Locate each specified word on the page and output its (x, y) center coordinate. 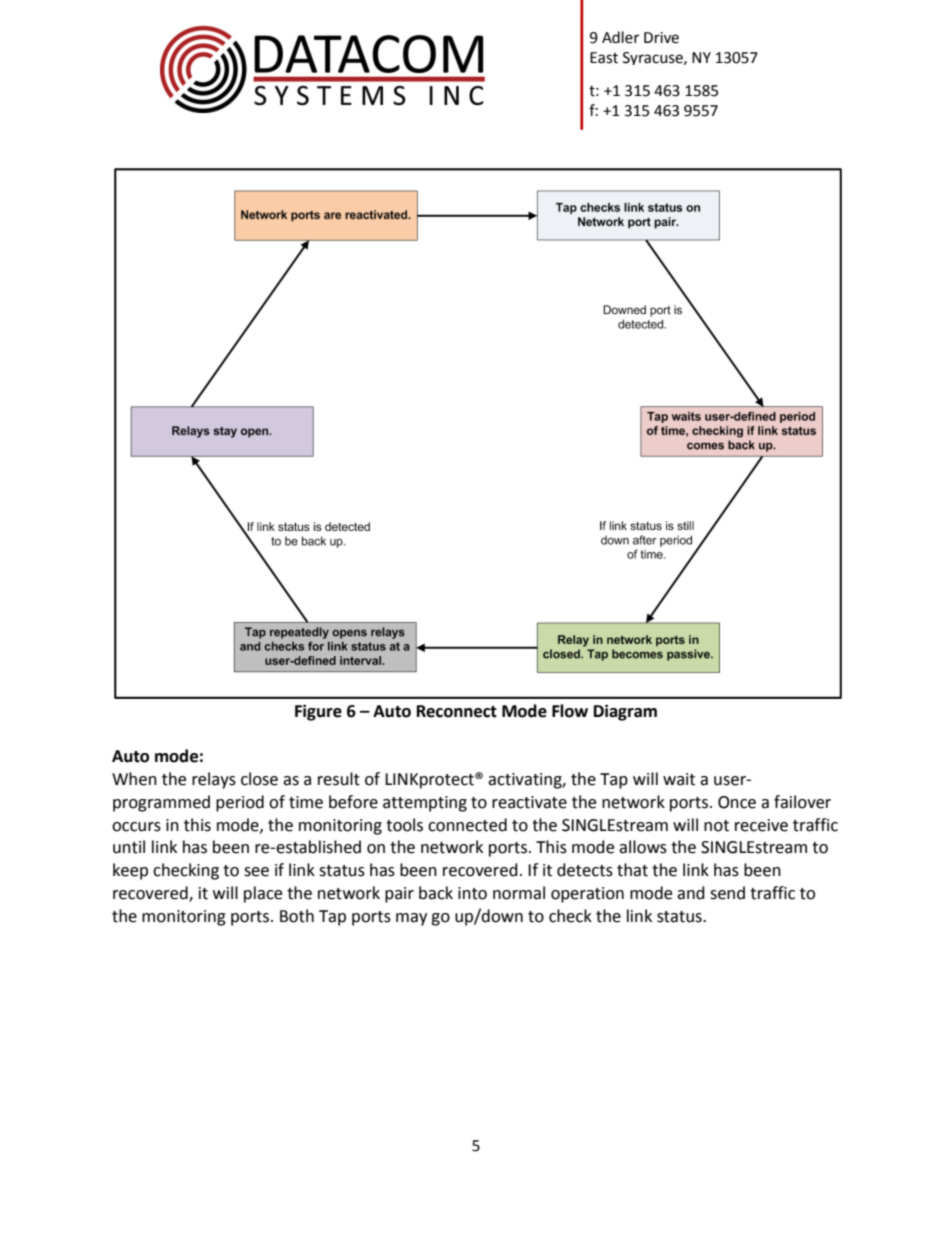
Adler (620, 37)
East (604, 58)
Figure (318, 712)
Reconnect (457, 711)
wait (679, 779)
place (263, 894)
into (472, 893)
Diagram (625, 712)
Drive (661, 38)
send (727, 893)
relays (214, 780)
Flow (570, 711)
